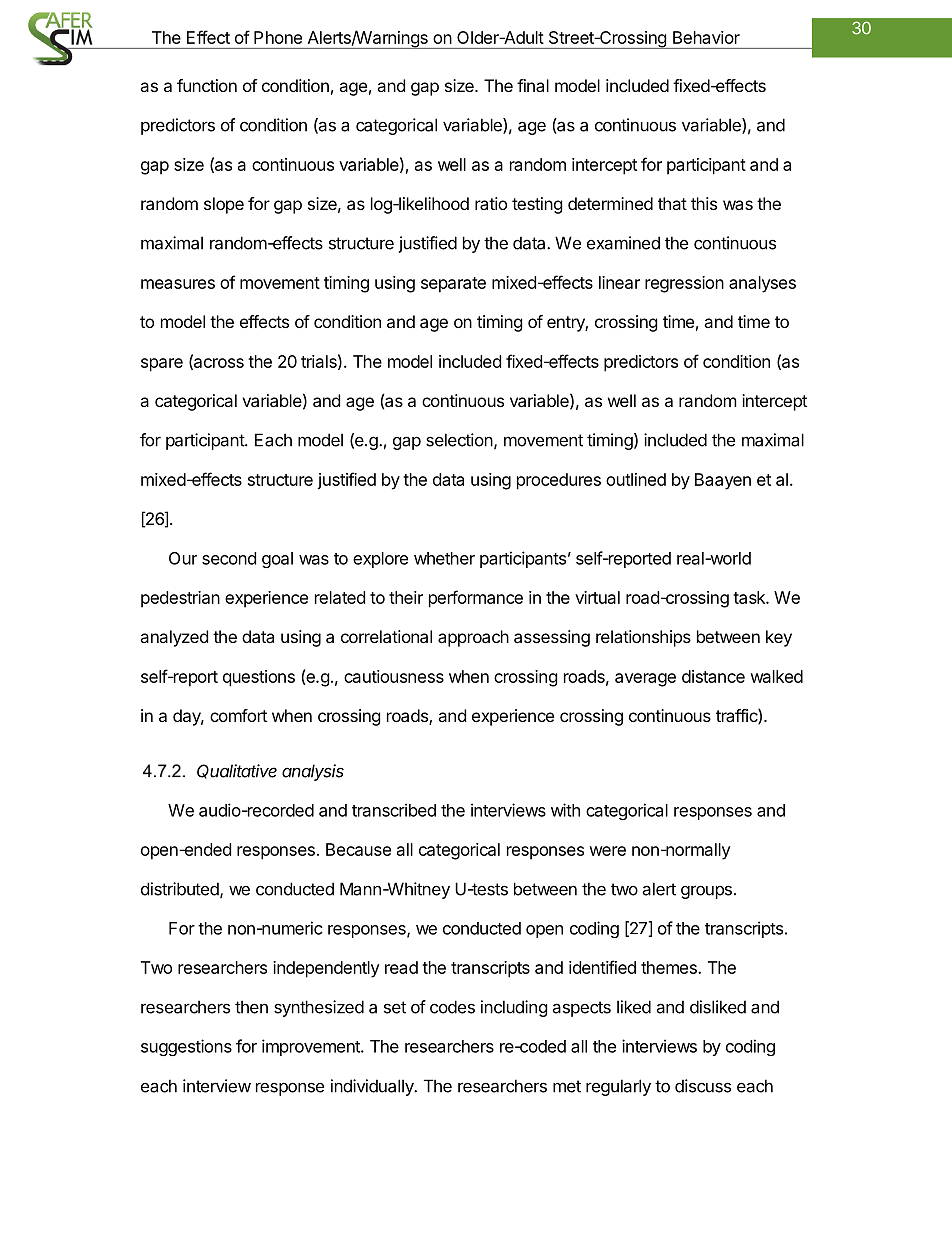 Image resolution: width=952 pixels, height=1233 pixels. What do you see at coordinates (207, 85) in the screenshot?
I see `function` at bounding box center [207, 85].
